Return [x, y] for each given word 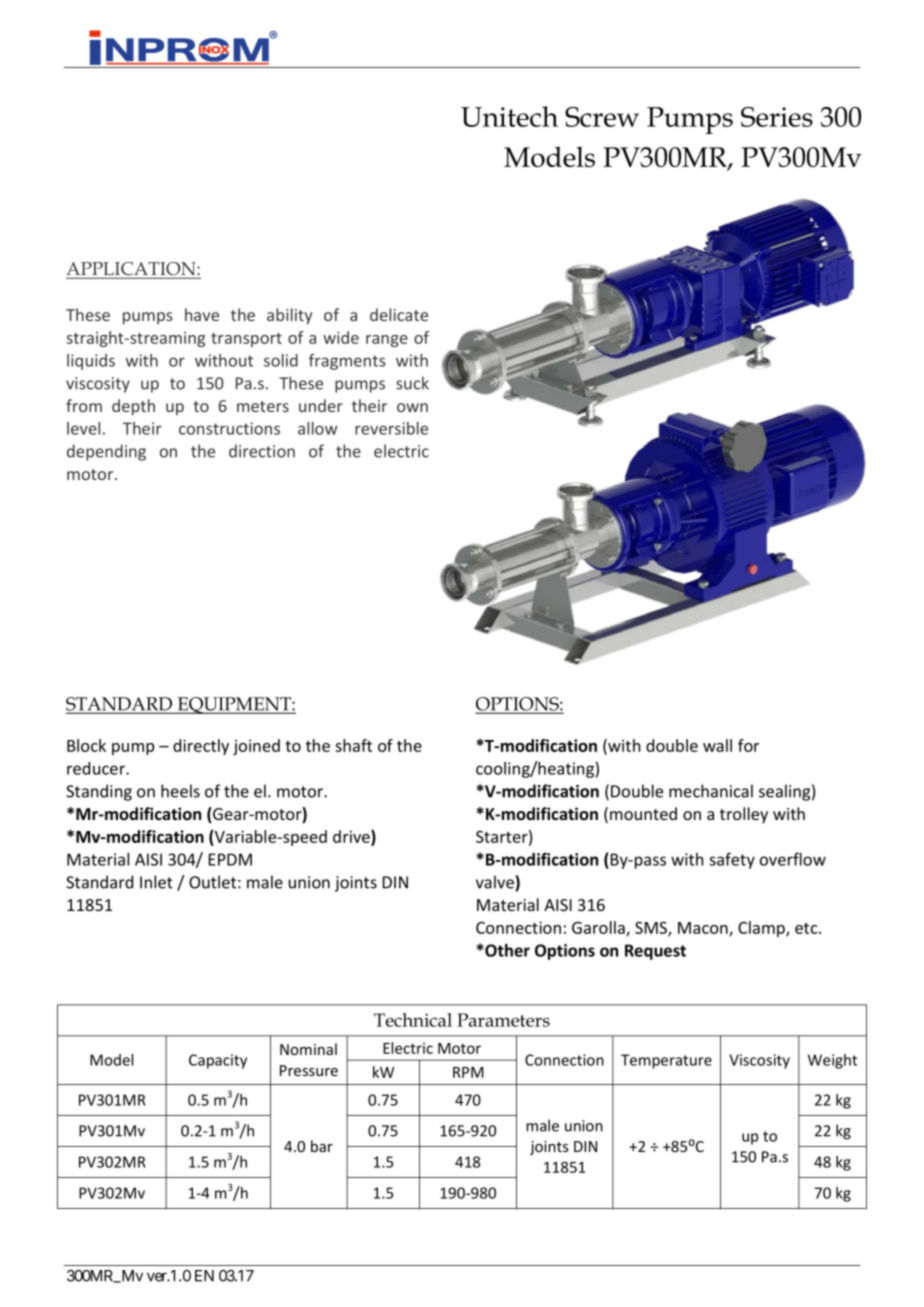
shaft [353, 745]
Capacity [218, 1061]
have [202, 314]
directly [201, 747]
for [748, 745]
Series [777, 117]
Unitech [509, 116]
